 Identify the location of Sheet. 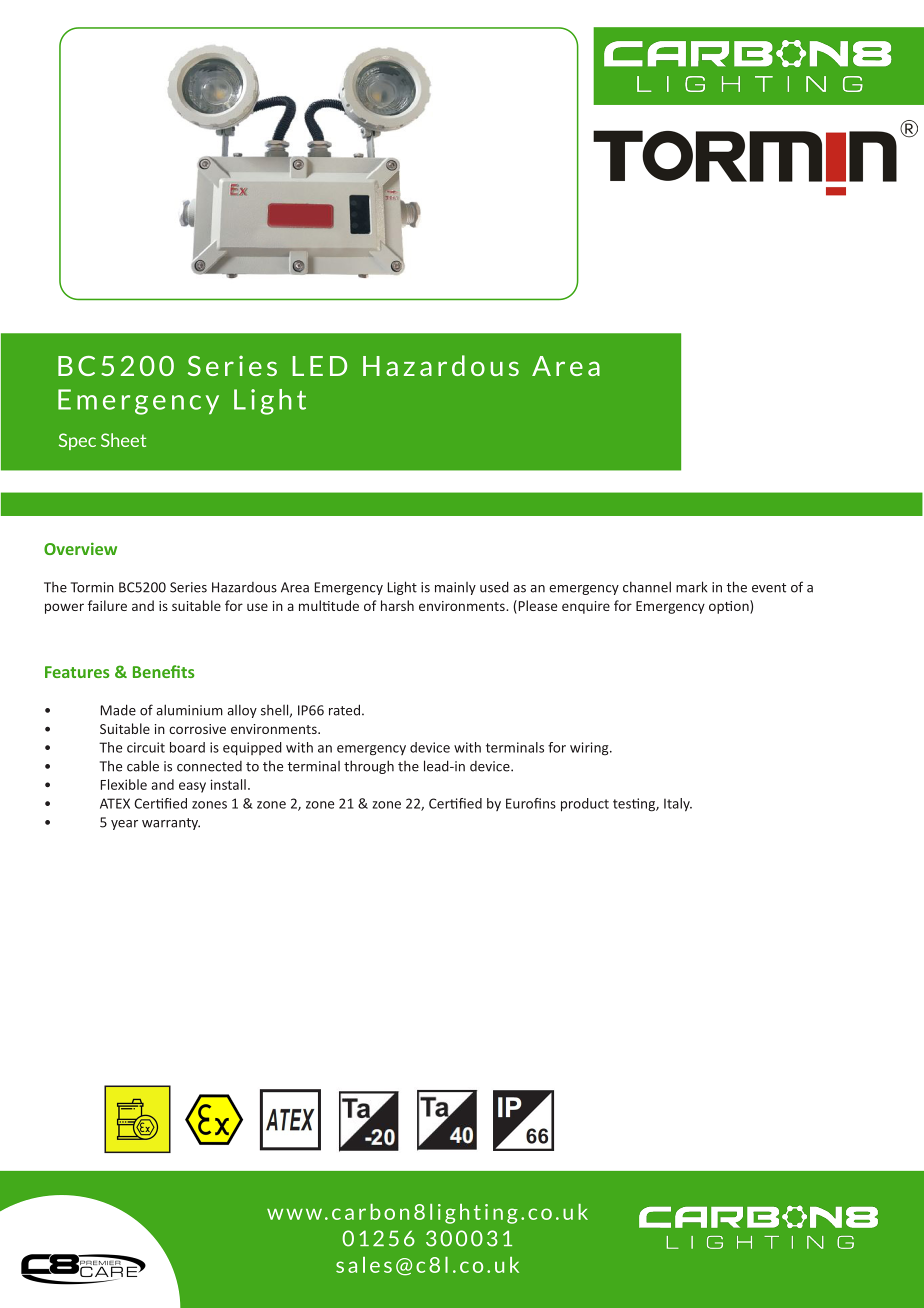
(123, 440).
